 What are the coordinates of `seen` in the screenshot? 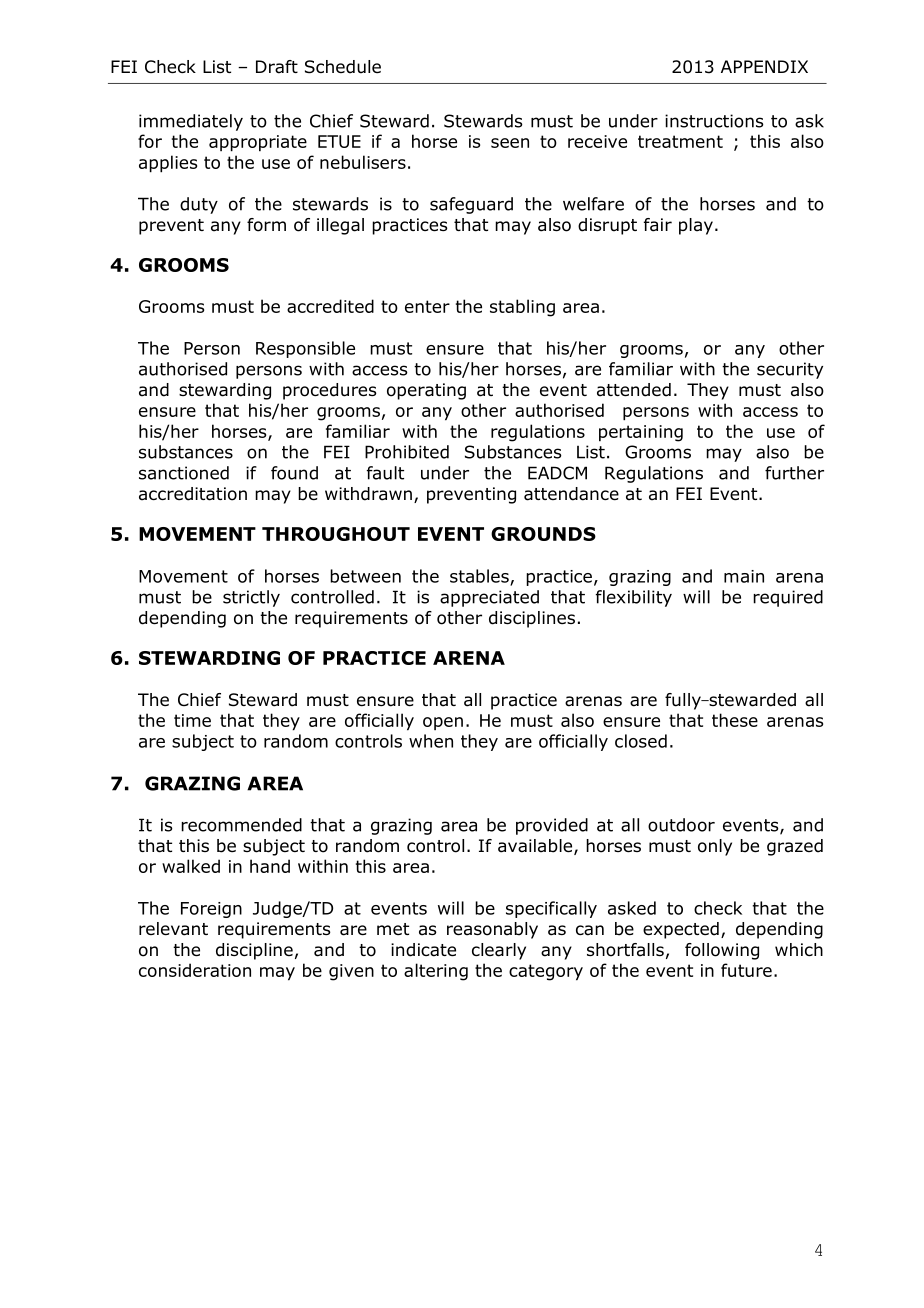 It's located at (510, 143).
